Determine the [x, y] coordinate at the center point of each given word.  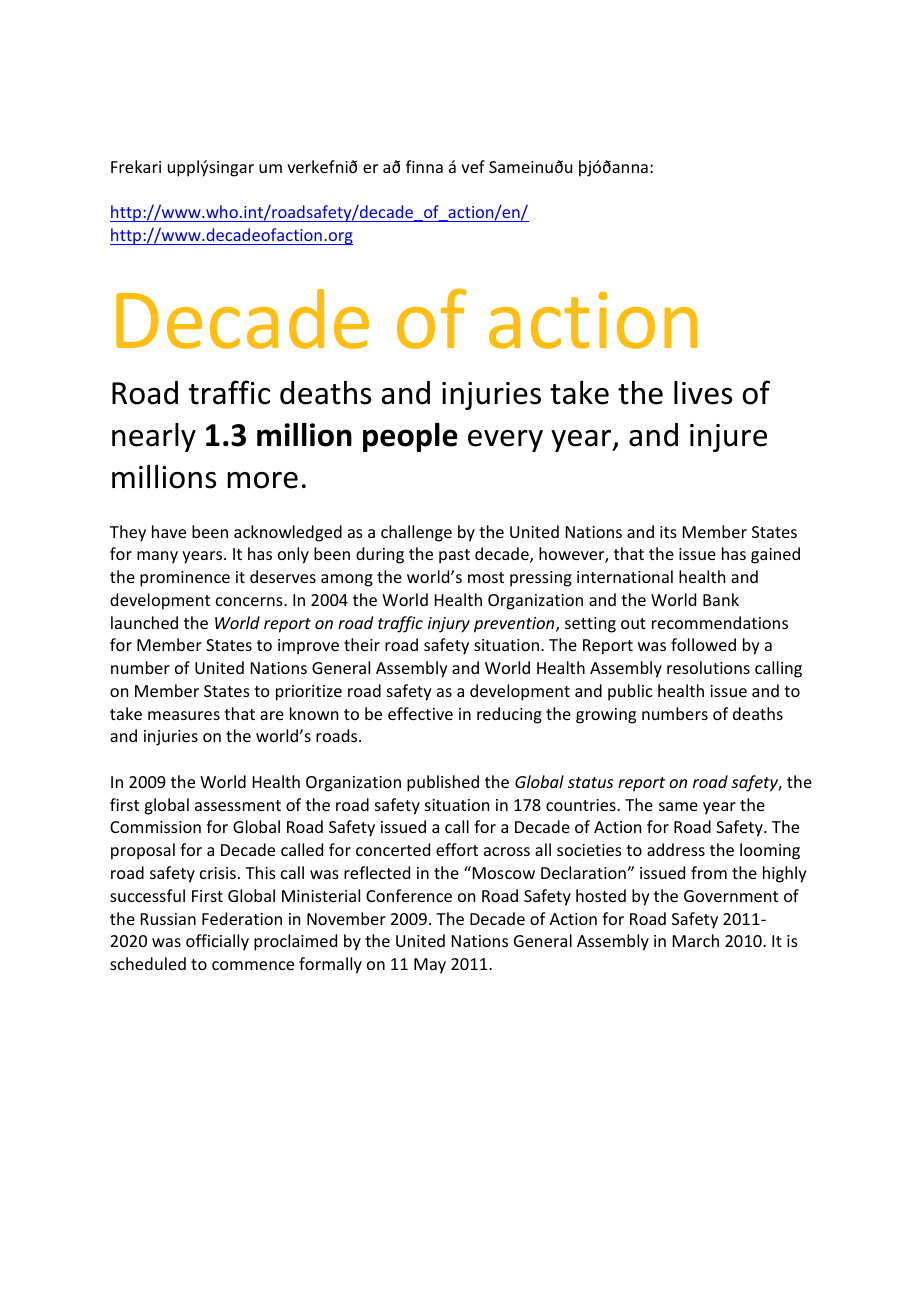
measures [184, 715]
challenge [416, 533]
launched [144, 622]
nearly [154, 437]
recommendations [720, 622]
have [169, 531]
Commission [155, 827]
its [668, 532]
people [410, 437]
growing [606, 716]
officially [217, 942]
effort [457, 849]
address [676, 849]
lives [703, 393]
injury [449, 625]
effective [420, 713]
